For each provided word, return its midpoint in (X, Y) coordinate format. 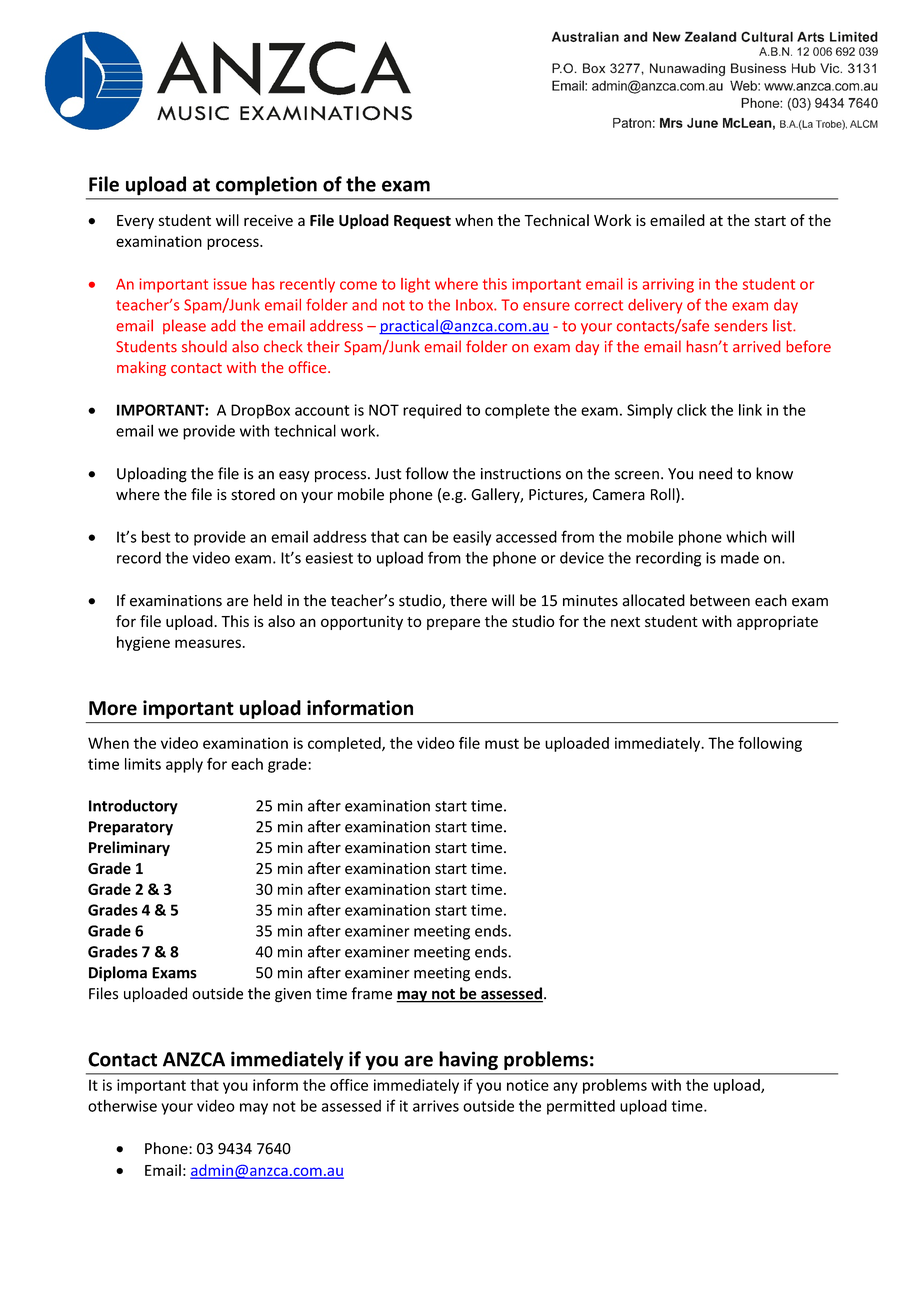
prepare (453, 624)
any (565, 1088)
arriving (668, 285)
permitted (581, 1107)
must (502, 743)
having (469, 1060)
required (432, 411)
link (750, 410)
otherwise (122, 1105)
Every (135, 222)
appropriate (777, 623)
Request (422, 222)
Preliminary (129, 848)
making (141, 368)
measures (208, 643)
